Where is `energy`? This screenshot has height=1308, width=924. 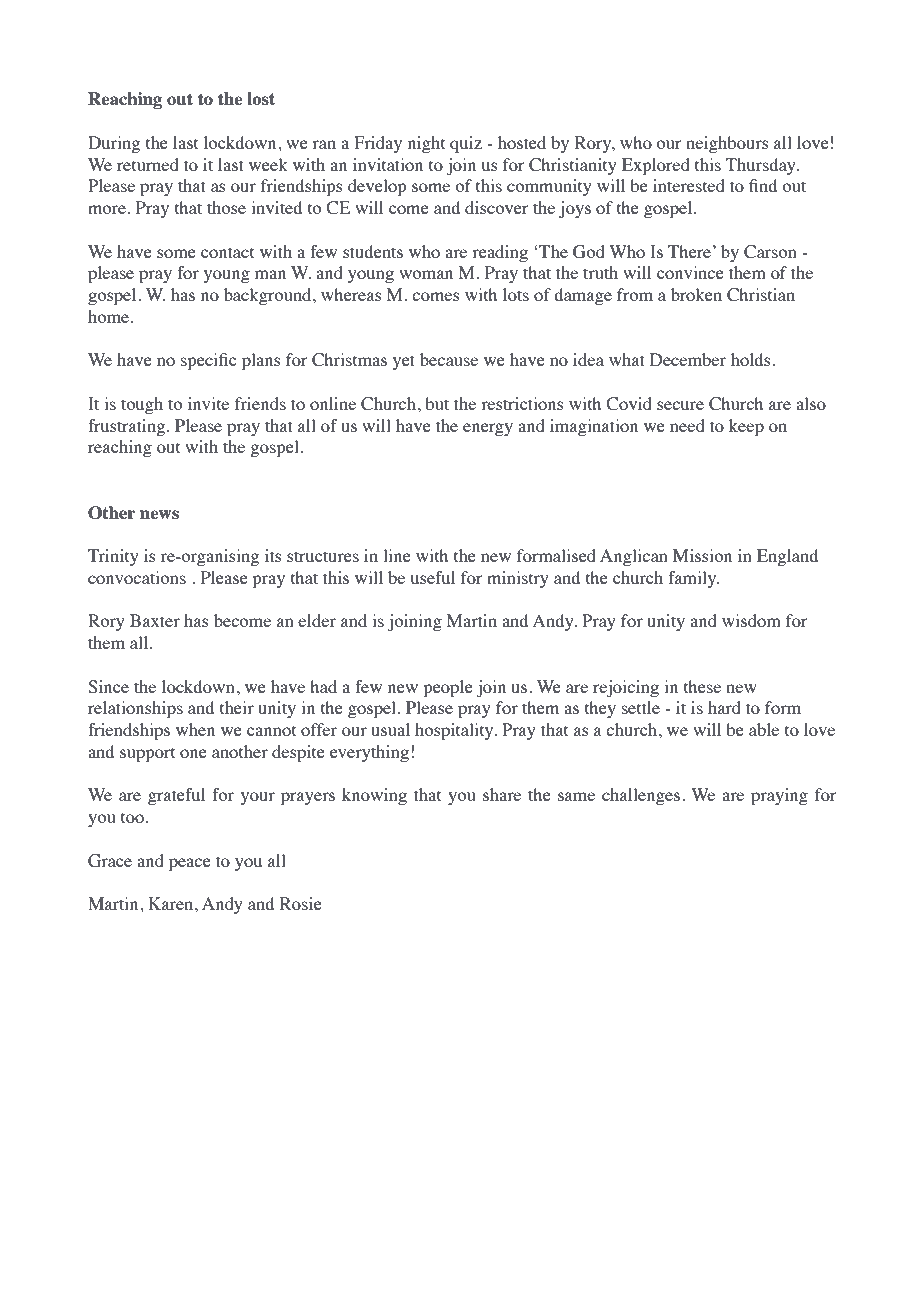 energy is located at coordinates (488, 429).
